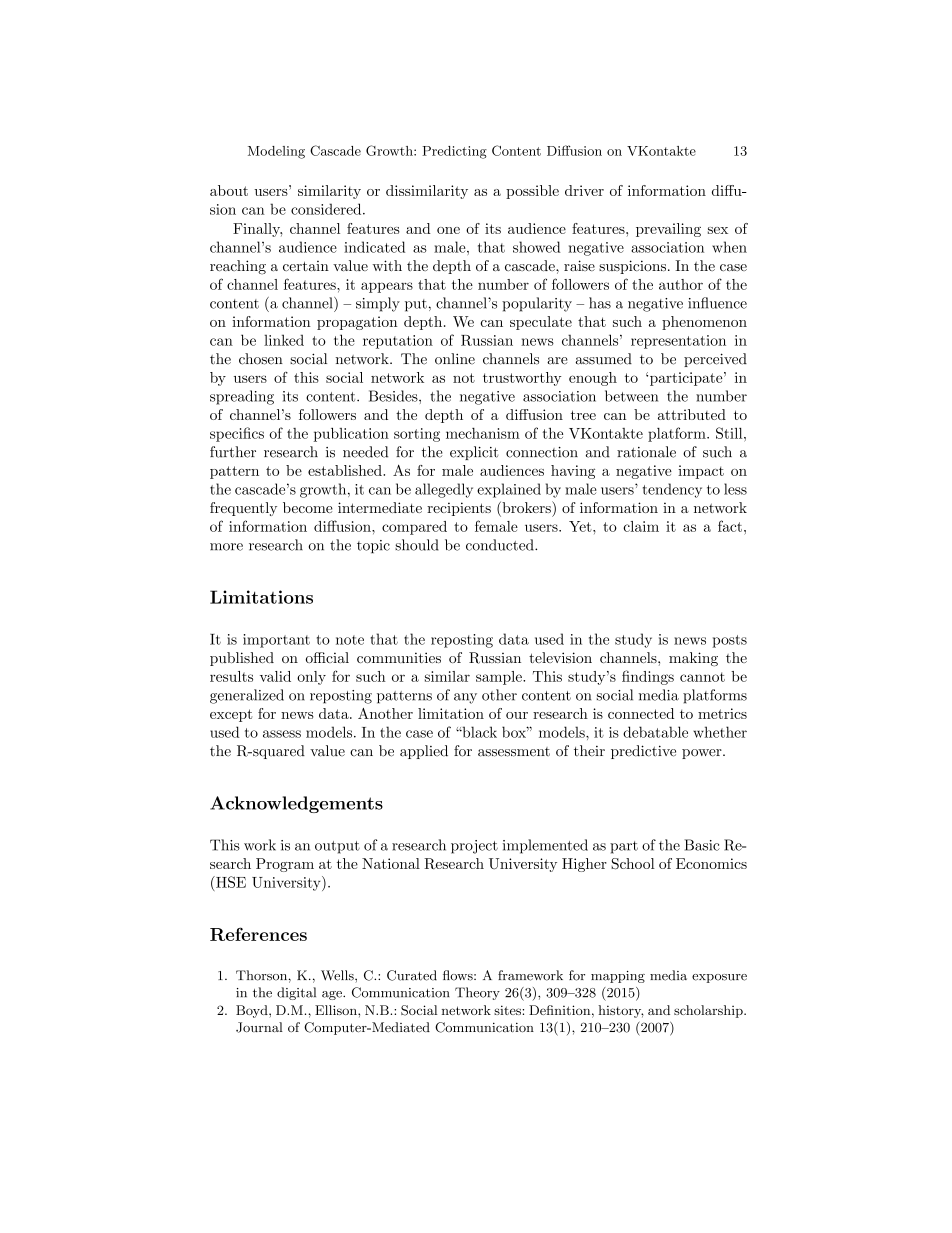  I want to click on Theory, so click(477, 993).
